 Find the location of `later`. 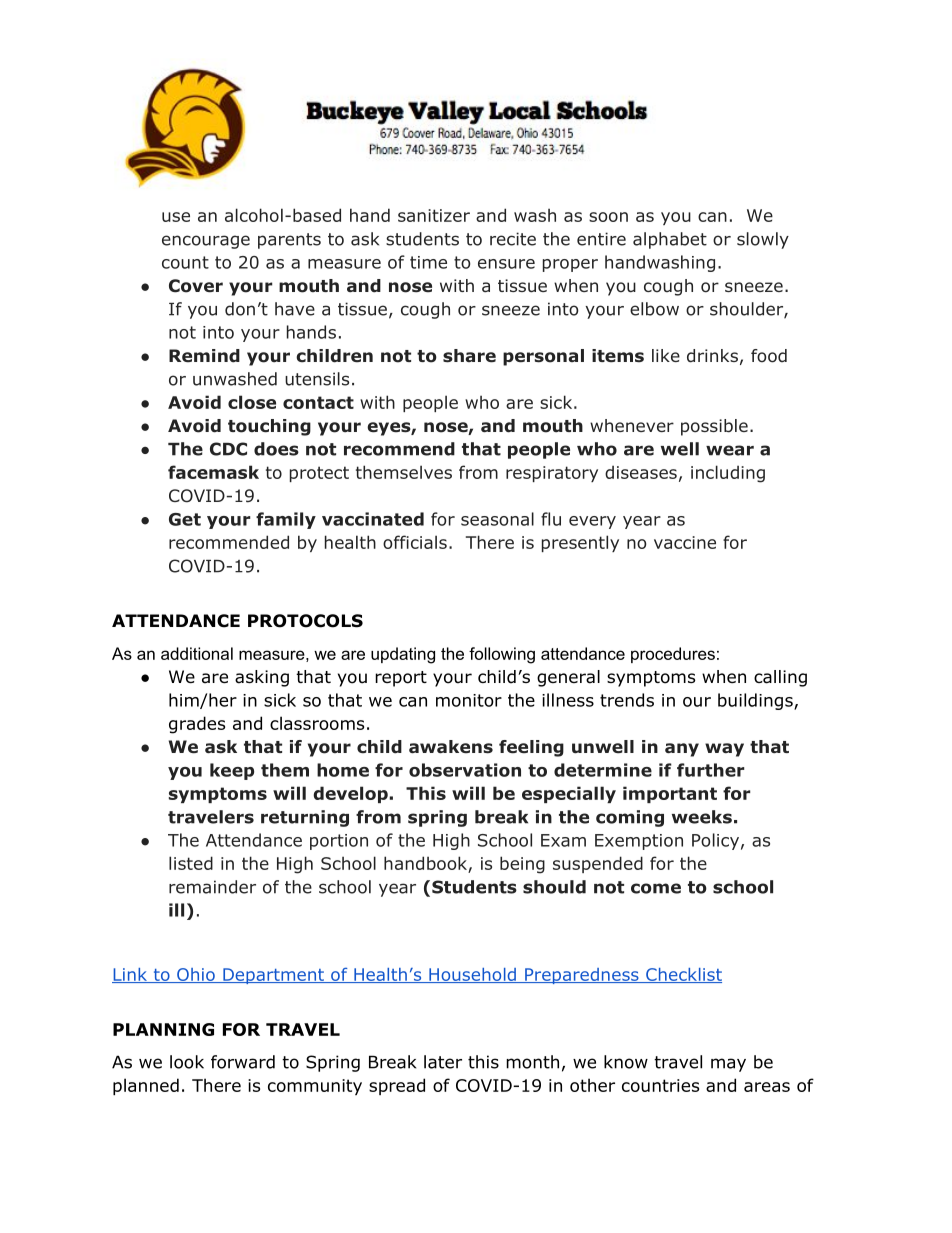

later is located at coordinates (443, 1062).
